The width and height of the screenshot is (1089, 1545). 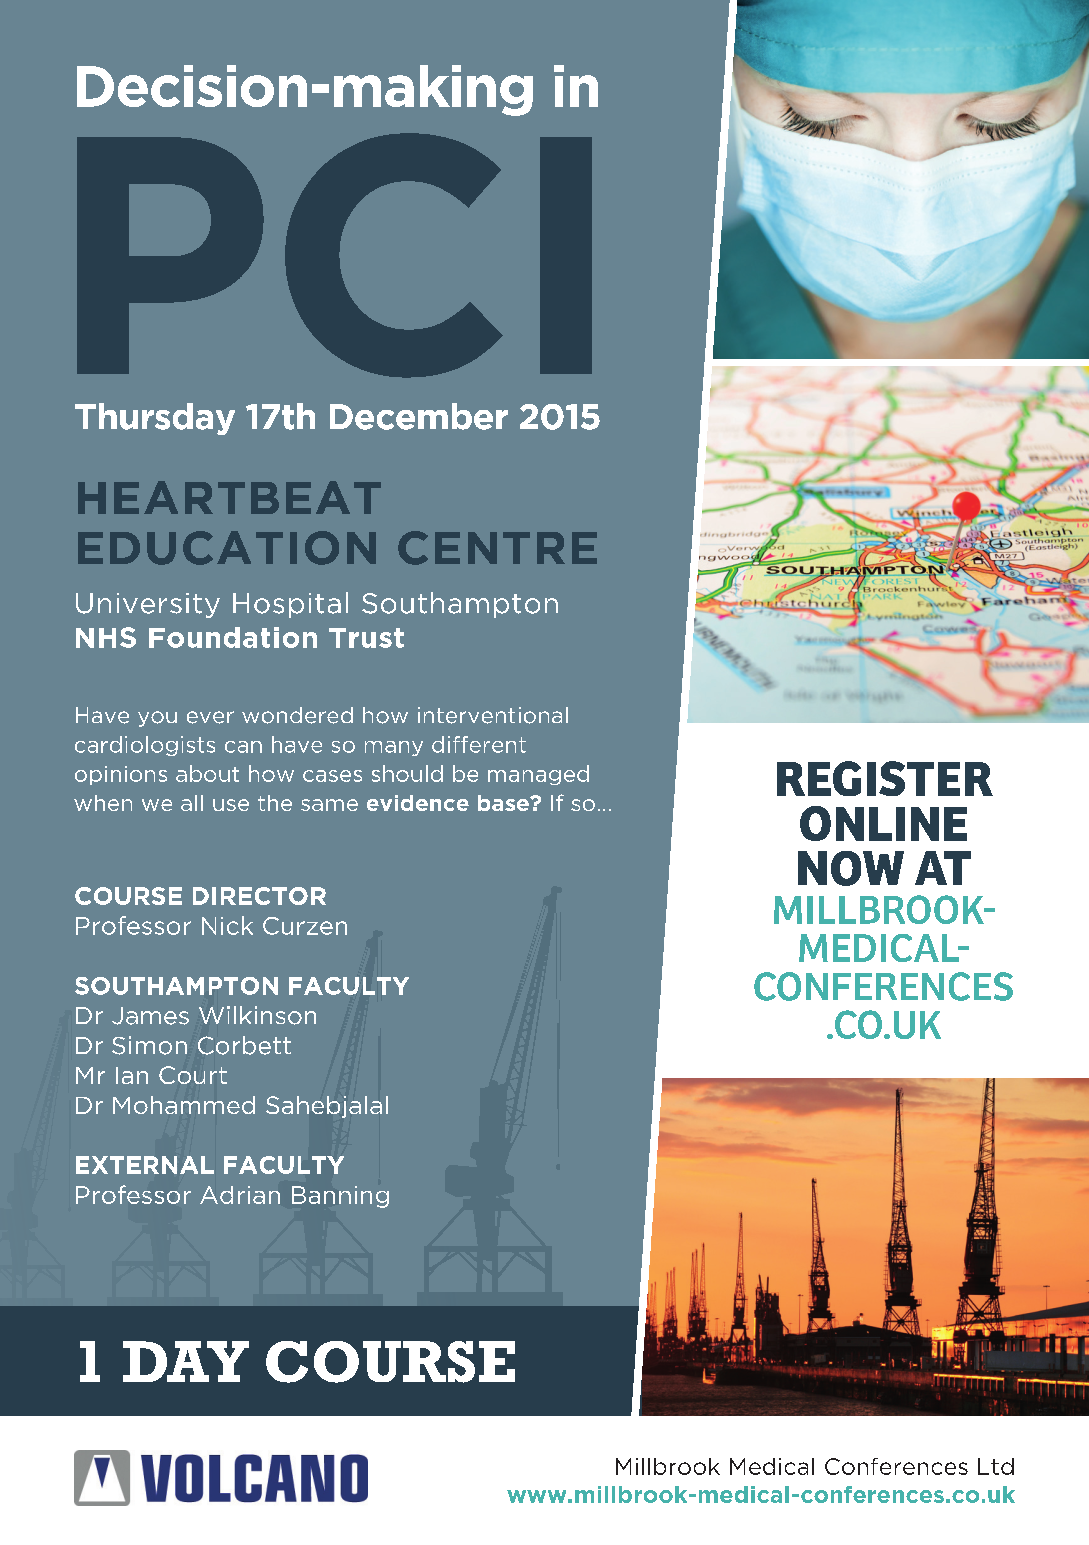 I want to click on PCI, so click(x=334, y=255).
